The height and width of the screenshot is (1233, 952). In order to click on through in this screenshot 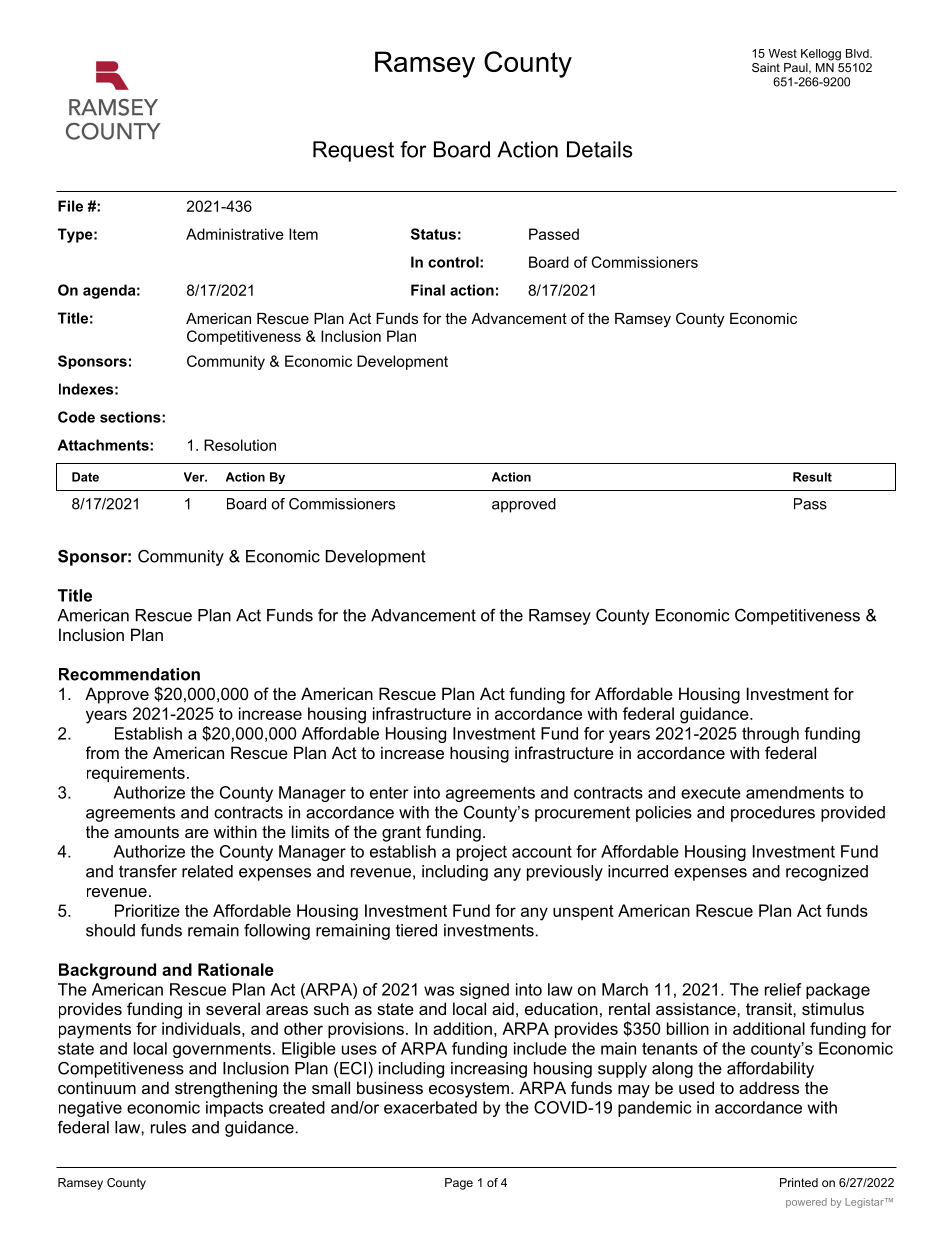, I will do `click(770, 735)`.
